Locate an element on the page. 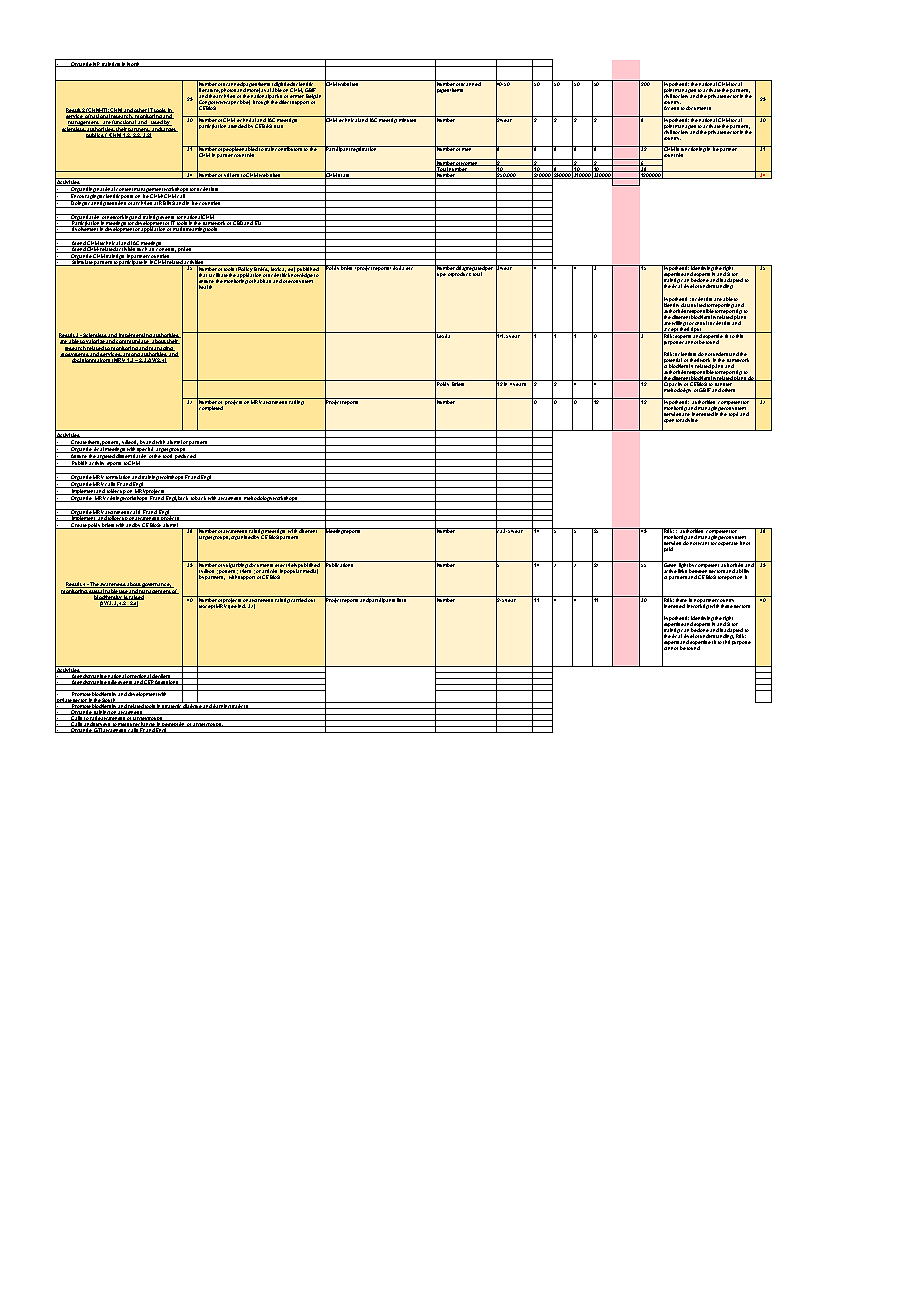  Green is located at coordinates (670, 565).
